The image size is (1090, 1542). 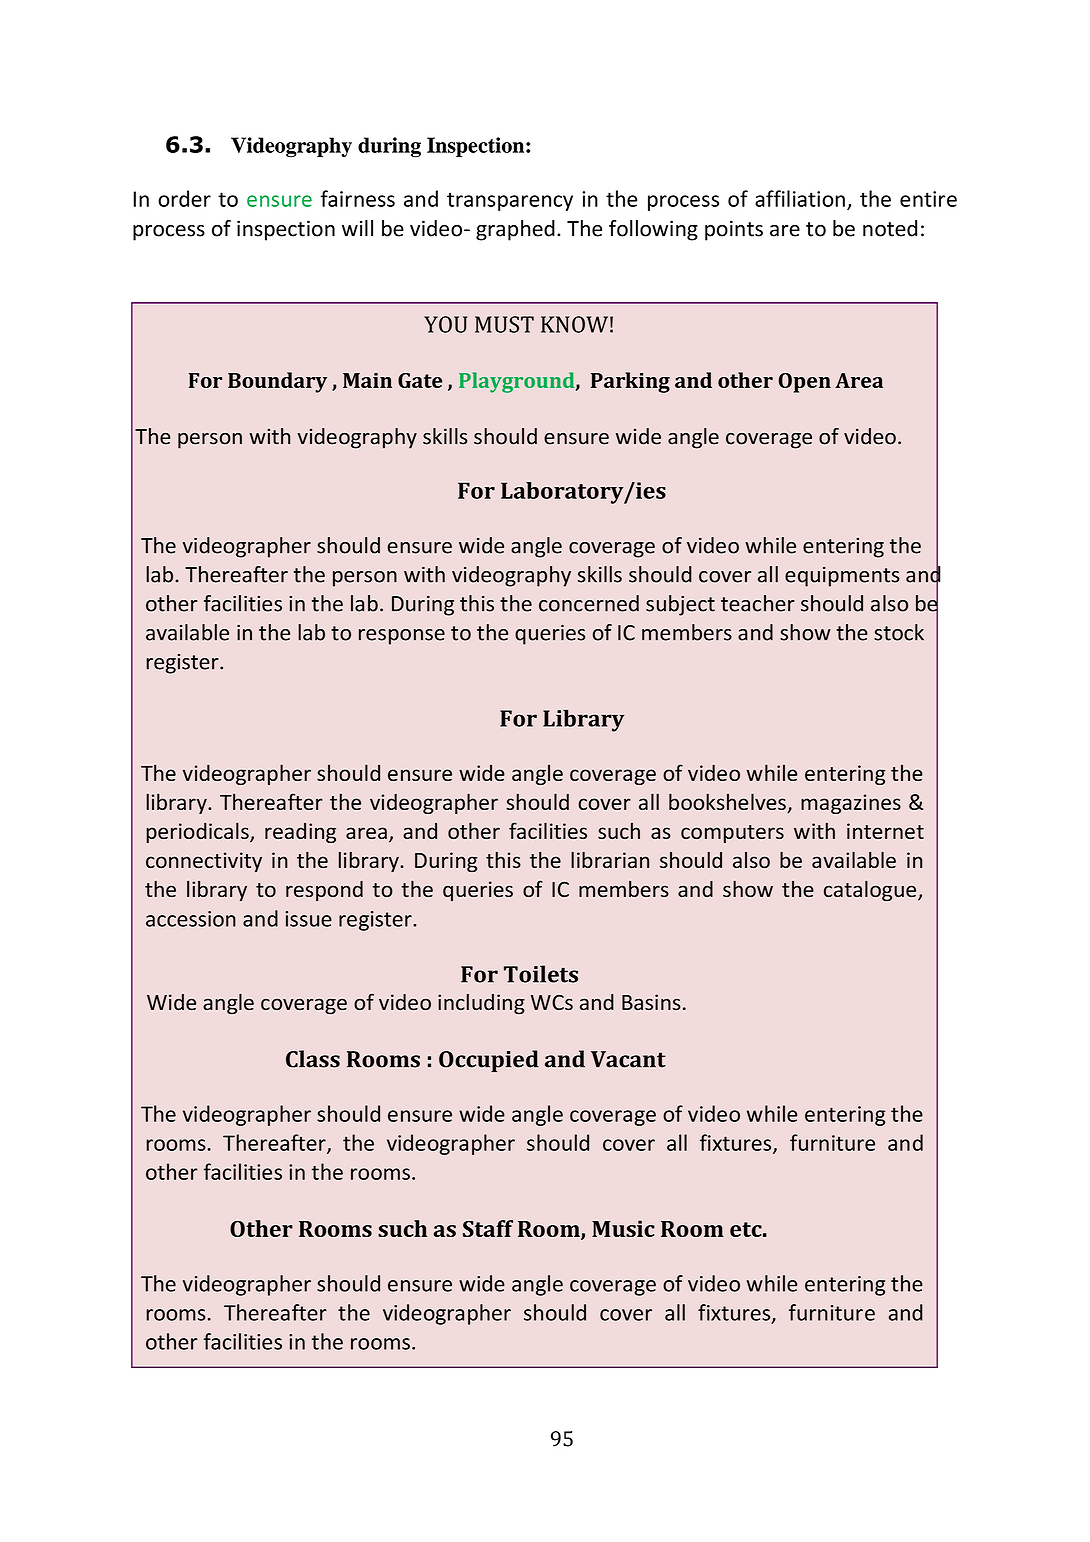 I want to click on response, so click(x=402, y=637).
